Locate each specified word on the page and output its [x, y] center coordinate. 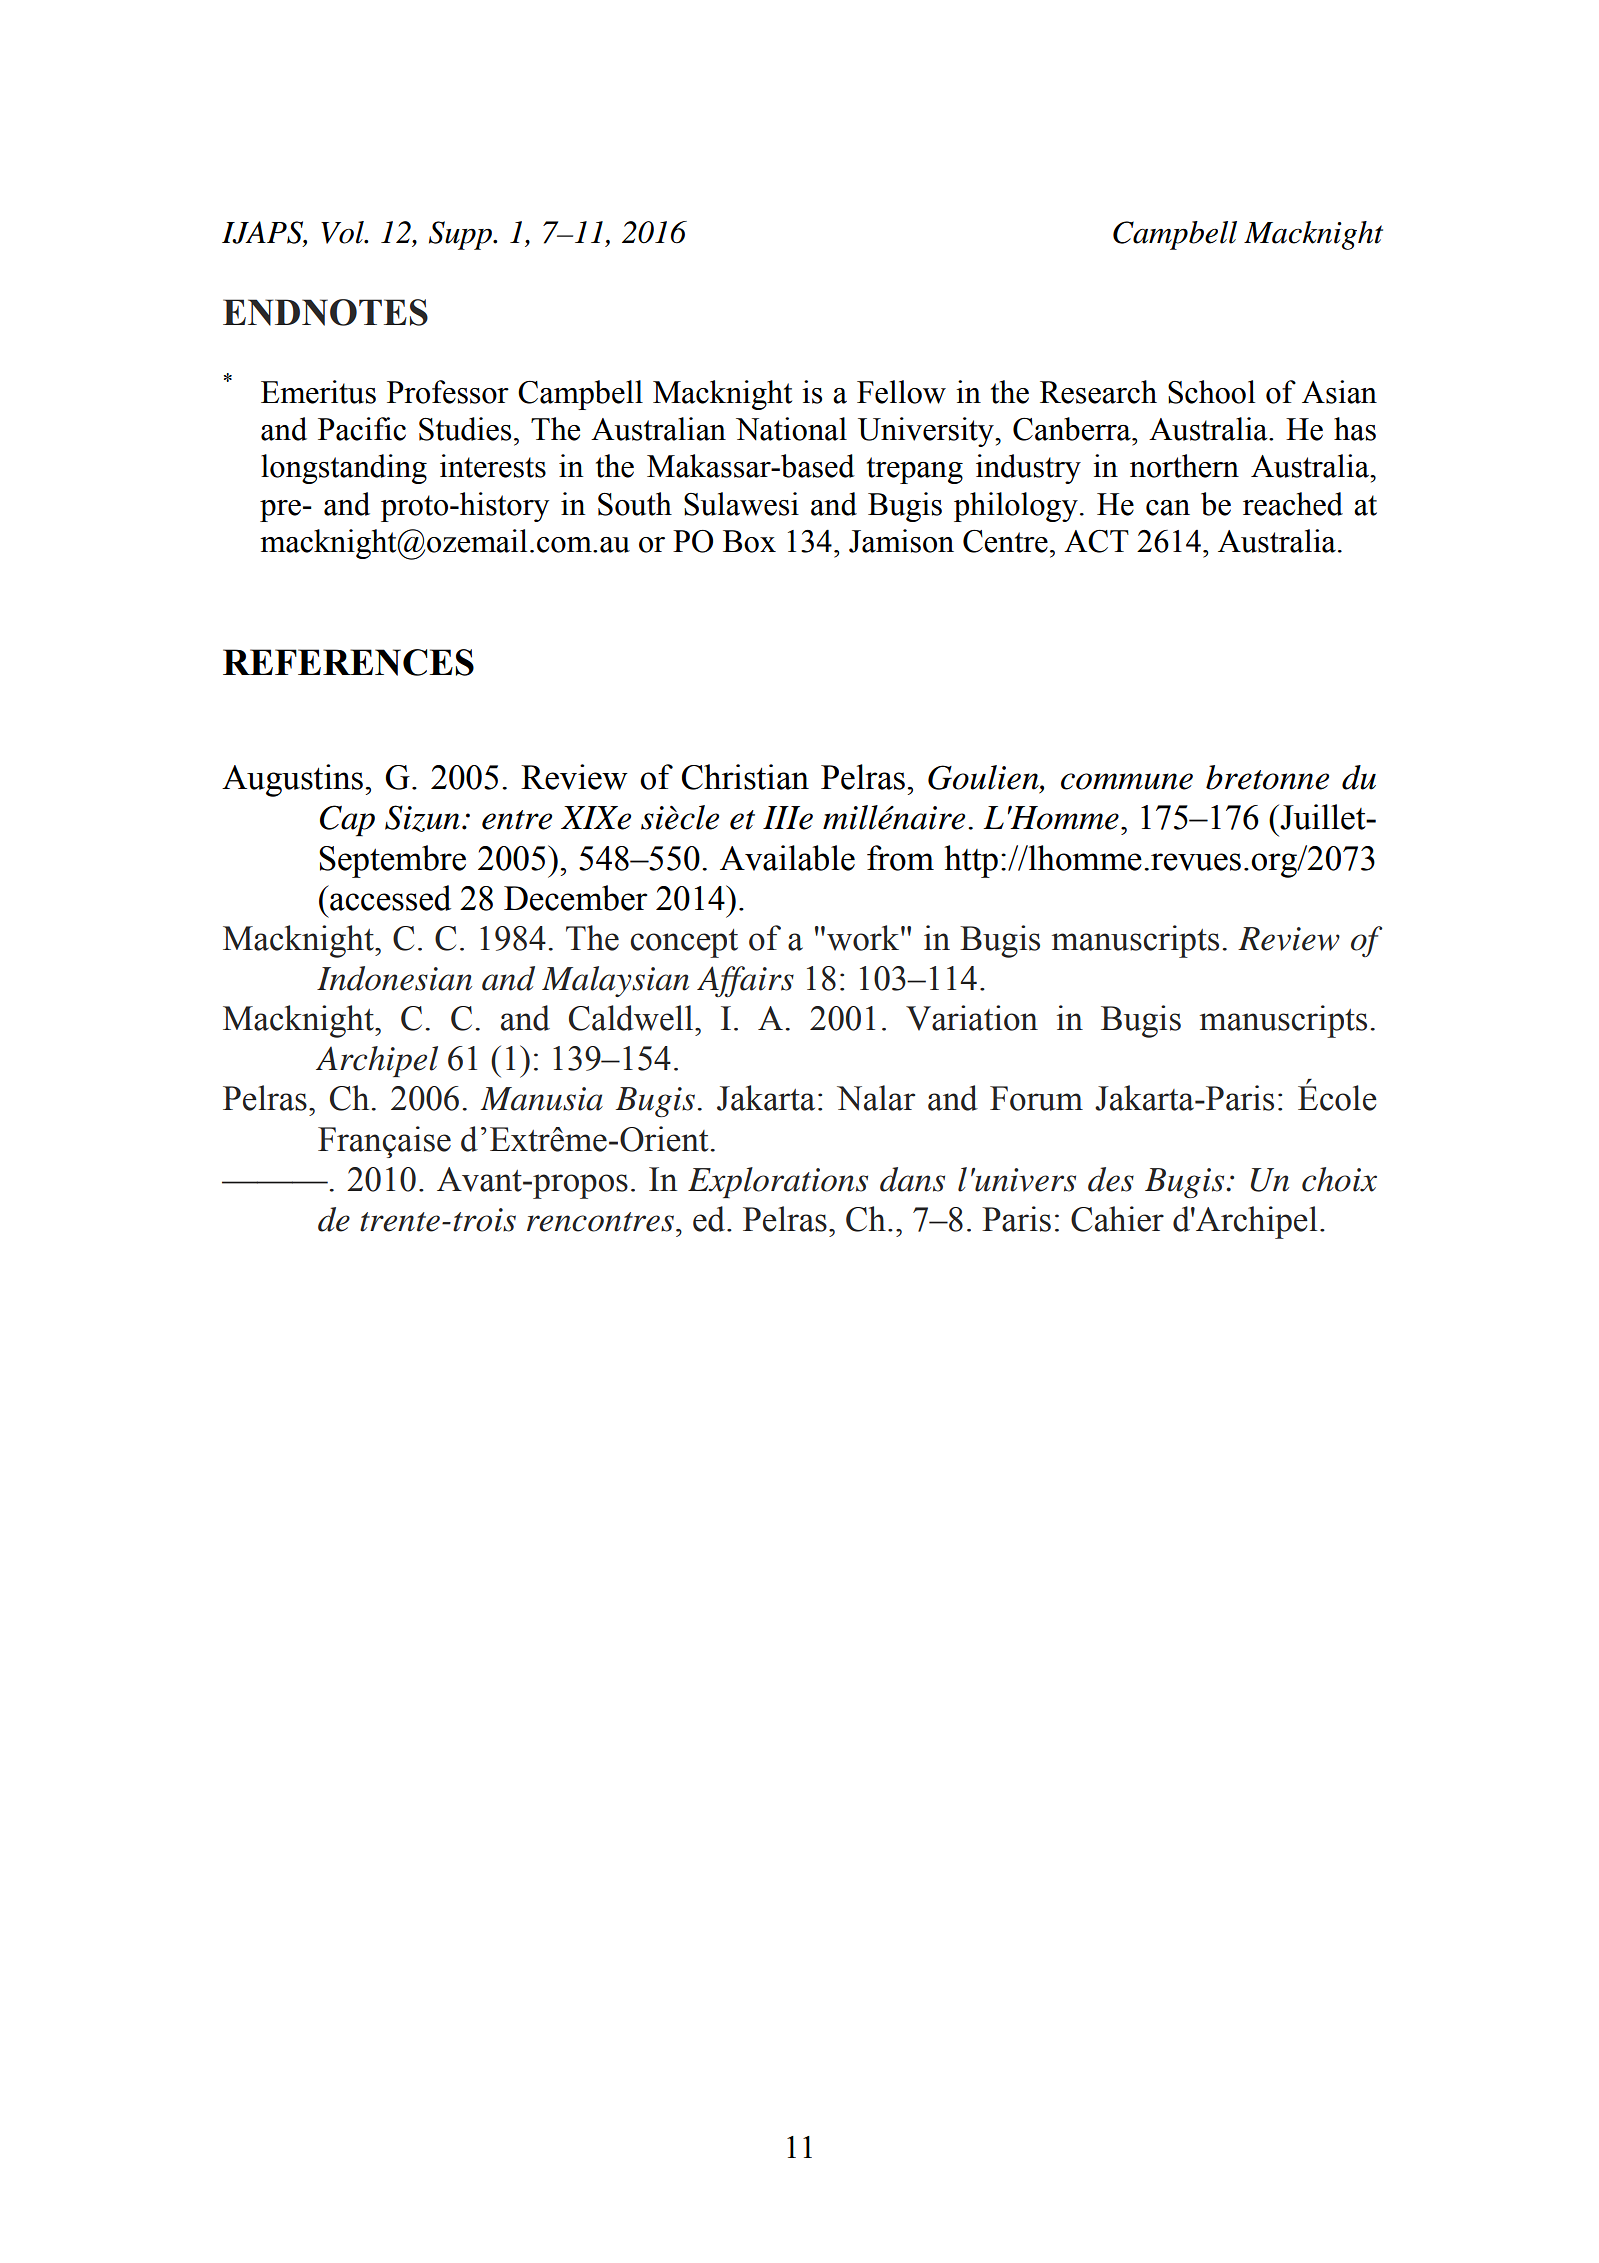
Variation [972, 1018]
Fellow [901, 392]
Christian [745, 777]
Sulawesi [741, 504]
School [1211, 392]
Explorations [778, 1182]
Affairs [745, 982]
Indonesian [394, 978]
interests [493, 466]
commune [1127, 781]
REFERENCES [348, 662]
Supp [461, 235]
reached [1293, 504]
